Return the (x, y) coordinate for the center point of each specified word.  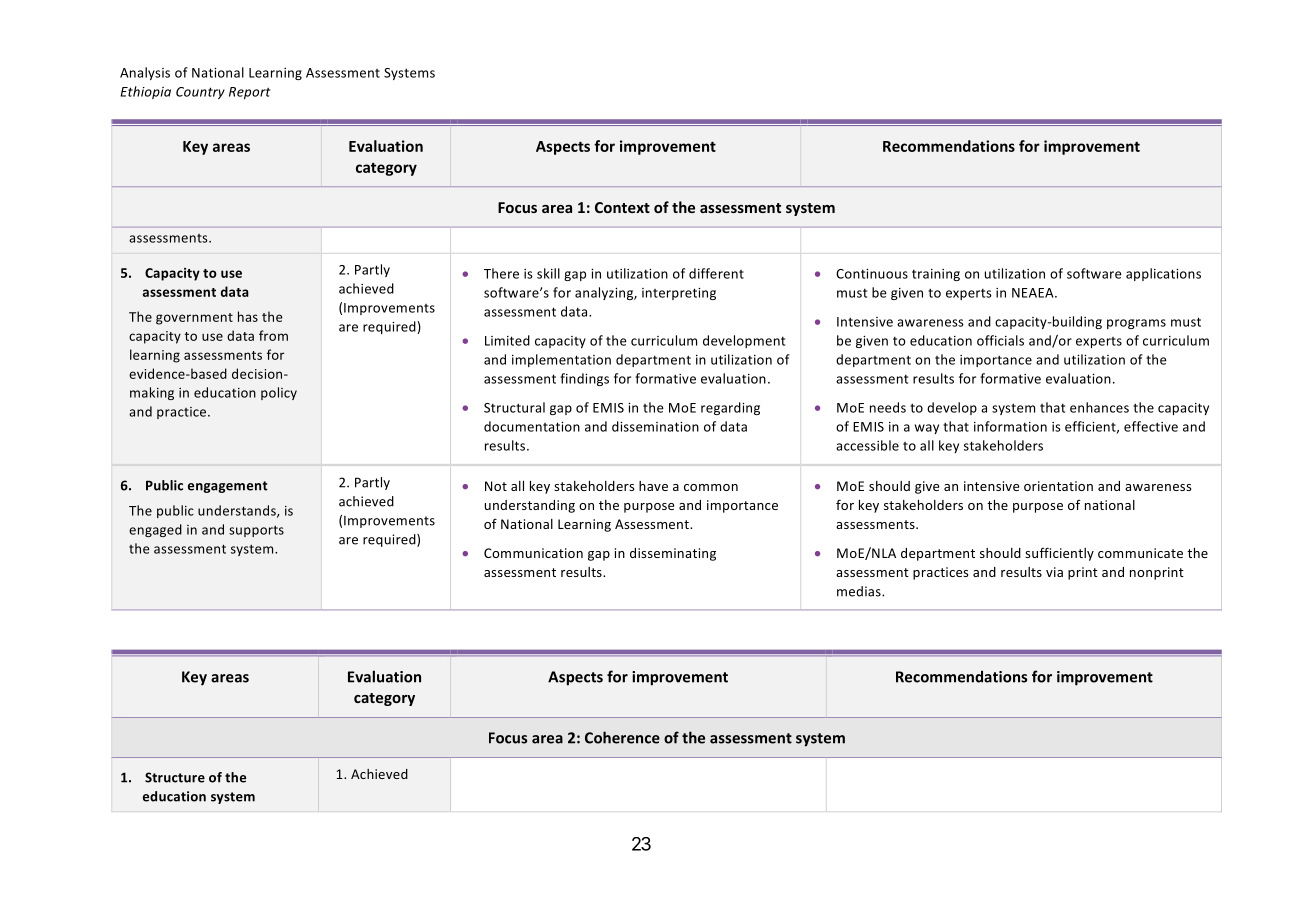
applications (1163, 274)
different (716, 273)
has (248, 316)
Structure (175, 777)
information (1010, 426)
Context (622, 207)
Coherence (622, 737)
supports (256, 531)
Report (249, 93)
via (1054, 572)
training (936, 275)
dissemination (655, 426)
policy (279, 393)
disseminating (673, 554)
